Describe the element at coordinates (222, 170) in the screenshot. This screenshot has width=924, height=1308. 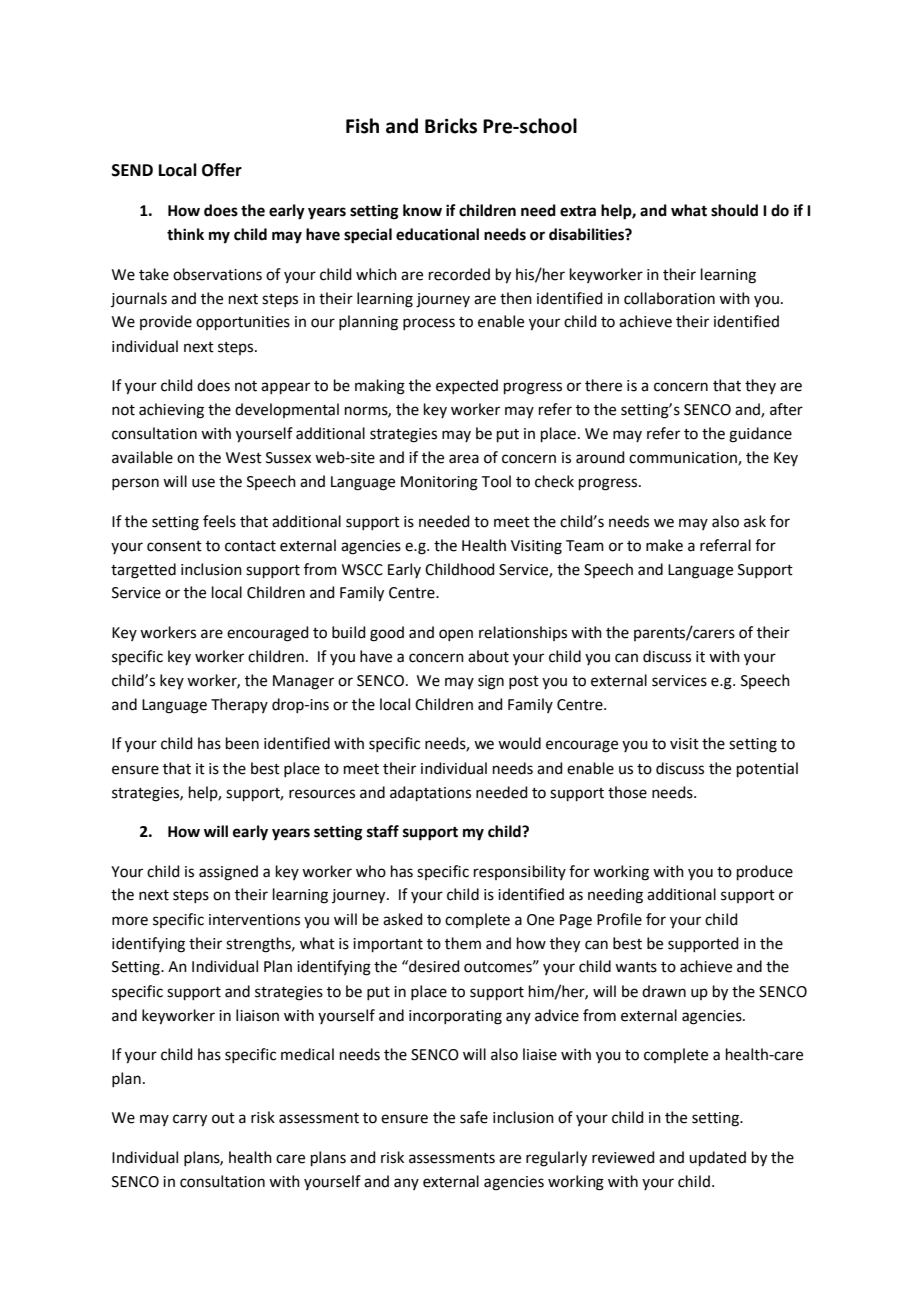
I see `Offer` at that location.
